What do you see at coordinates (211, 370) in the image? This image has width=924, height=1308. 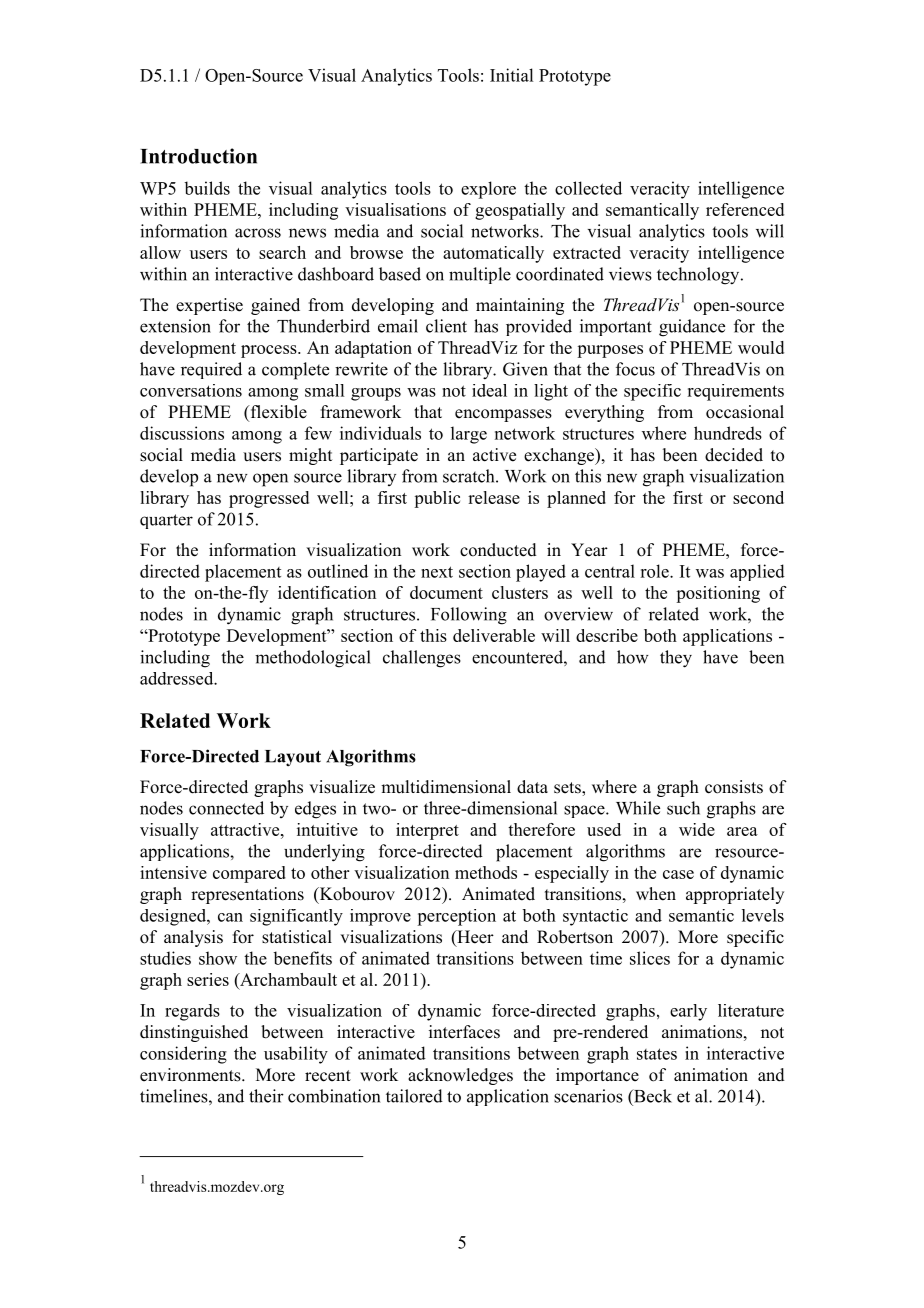 I see `required` at bounding box center [211, 370].
